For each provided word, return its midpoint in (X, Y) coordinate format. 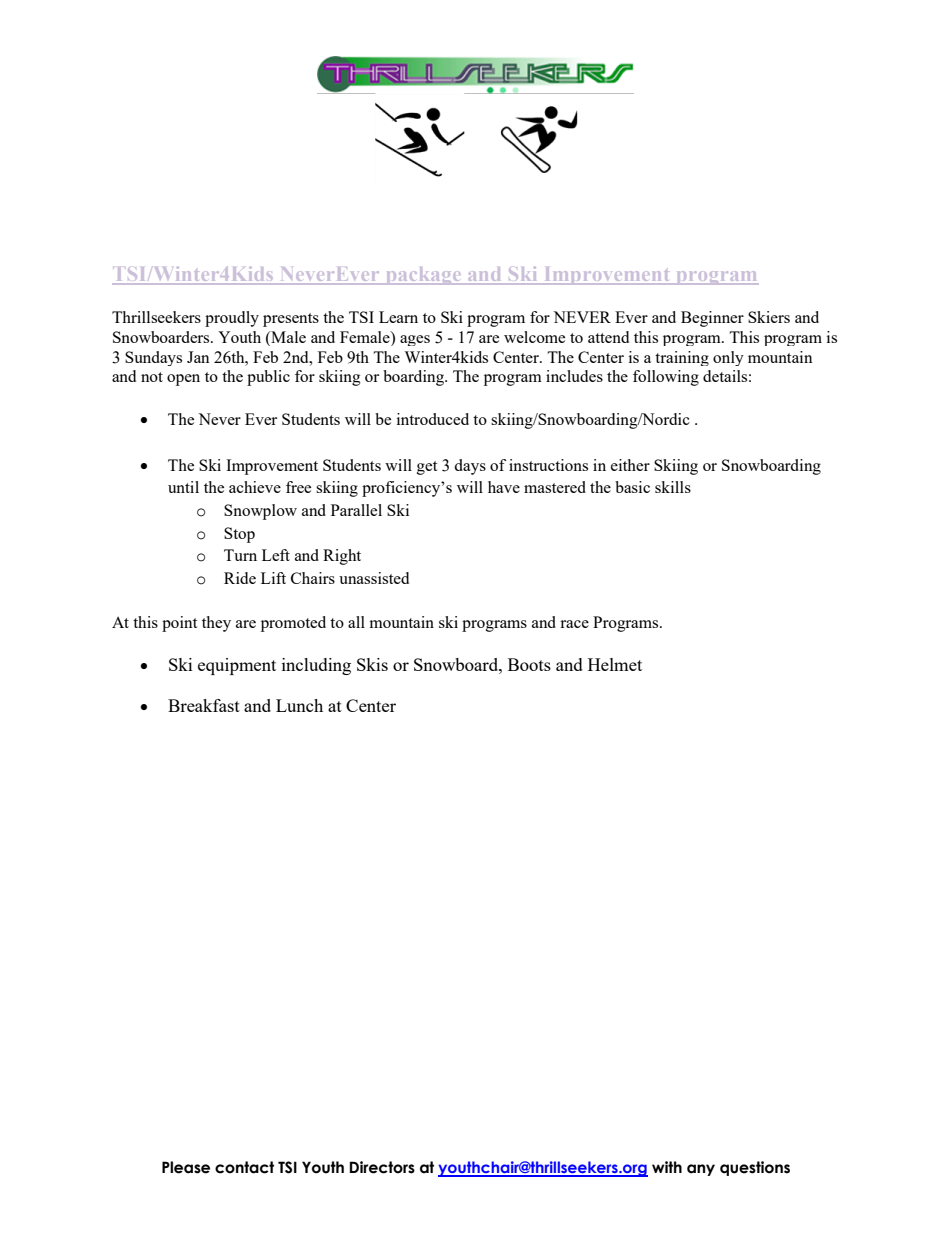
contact (244, 1167)
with (667, 1167)
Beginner (712, 319)
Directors (382, 1167)
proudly (232, 319)
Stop (239, 535)
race (574, 624)
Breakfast (204, 705)
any (701, 1170)
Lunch (299, 705)
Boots (529, 664)
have (504, 487)
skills (673, 487)
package (423, 276)
